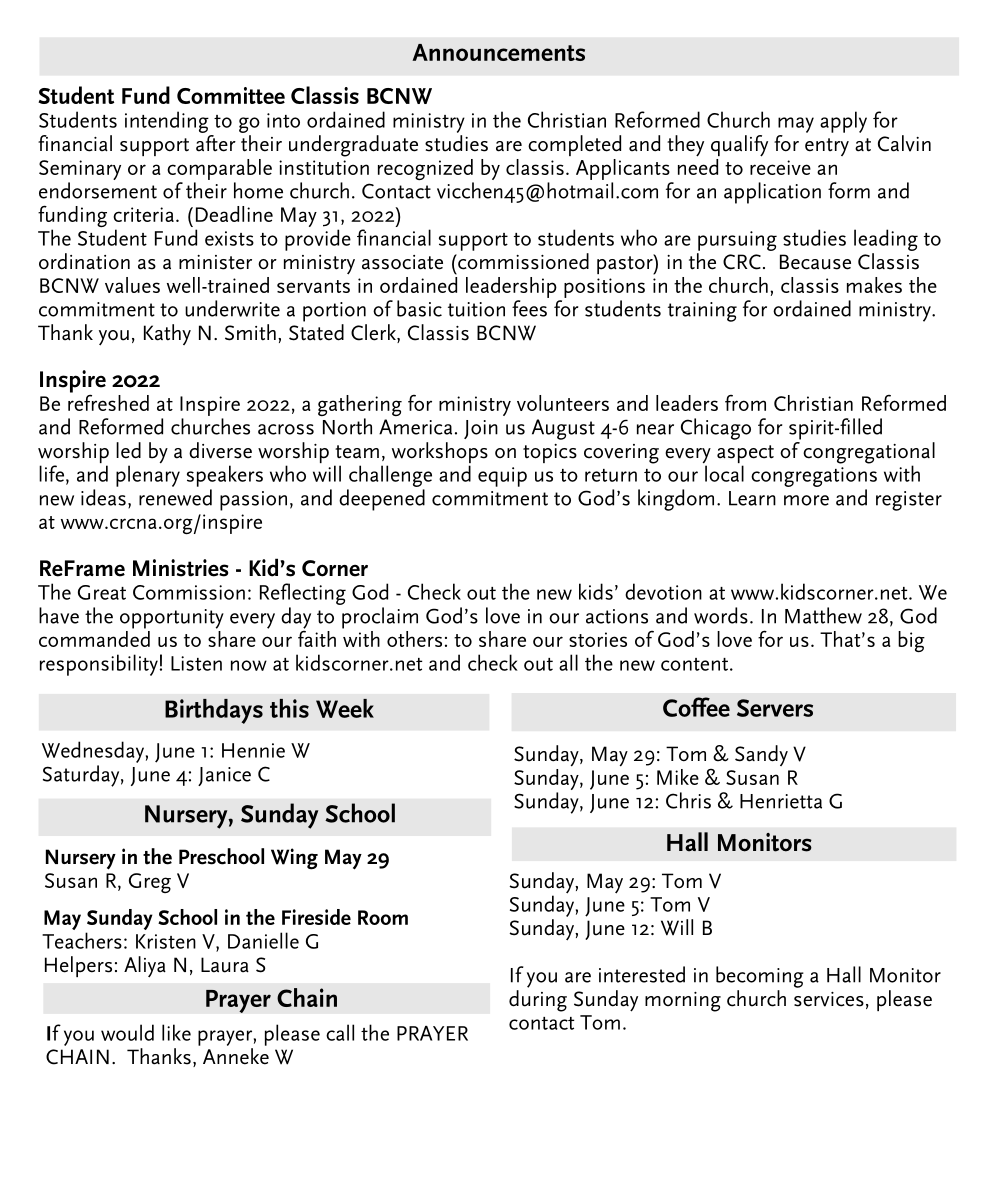 This image has width=991, height=1204. What do you see at coordinates (167, 122) in the image?
I see `intending` at bounding box center [167, 122].
